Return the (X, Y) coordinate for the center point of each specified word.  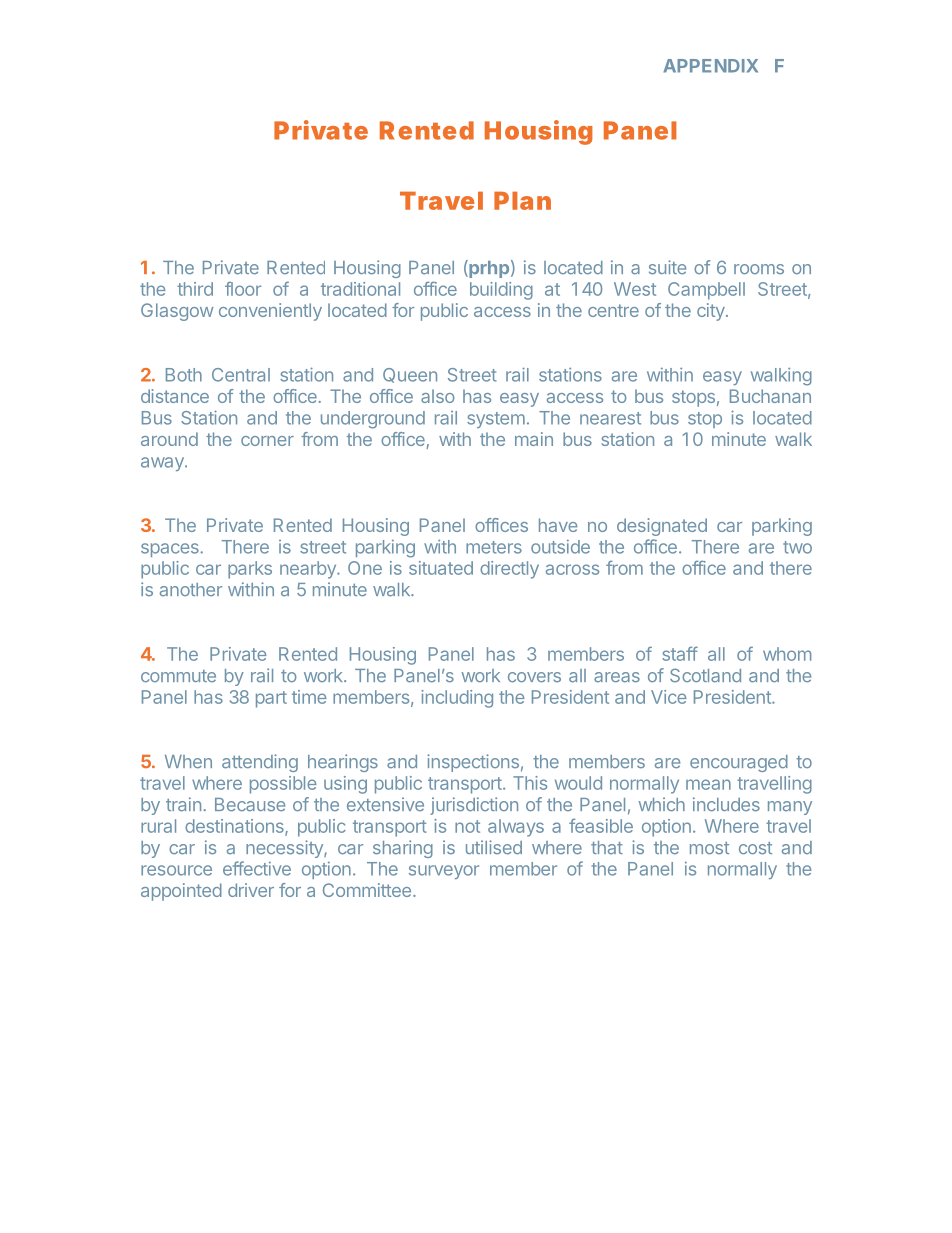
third (195, 289)
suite (667, 267)
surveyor (444, 872)
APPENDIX (710, 66)
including (457, 699)
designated (662, 527)
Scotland (705, 675)
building (501, 291)
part (271, 699)
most (709, 848)
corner (267, 441)
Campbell (706, 291)
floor (243, 289)
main (534, 439)
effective (257, 868)
